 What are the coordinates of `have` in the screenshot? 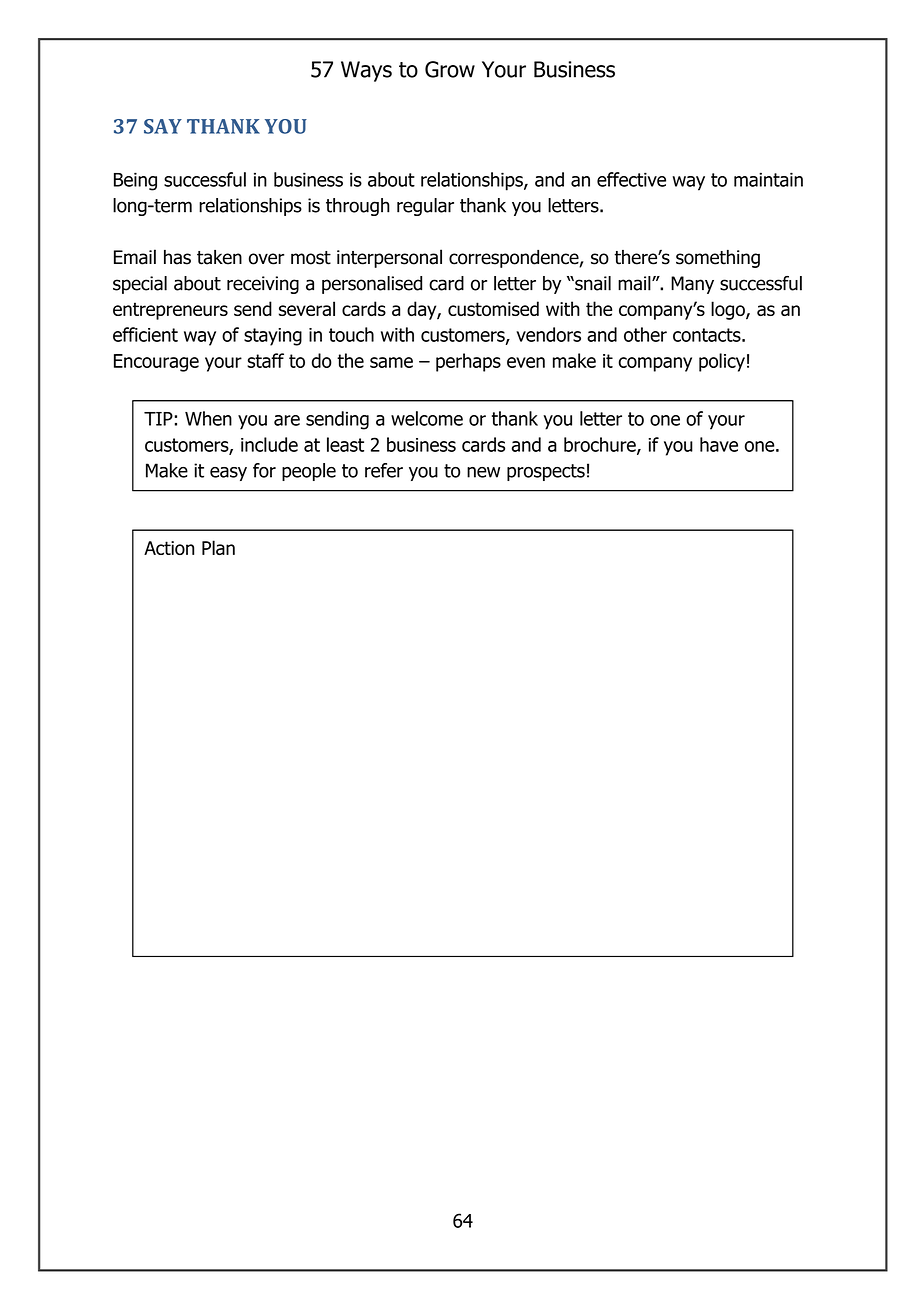 It's located at (719, 444).
